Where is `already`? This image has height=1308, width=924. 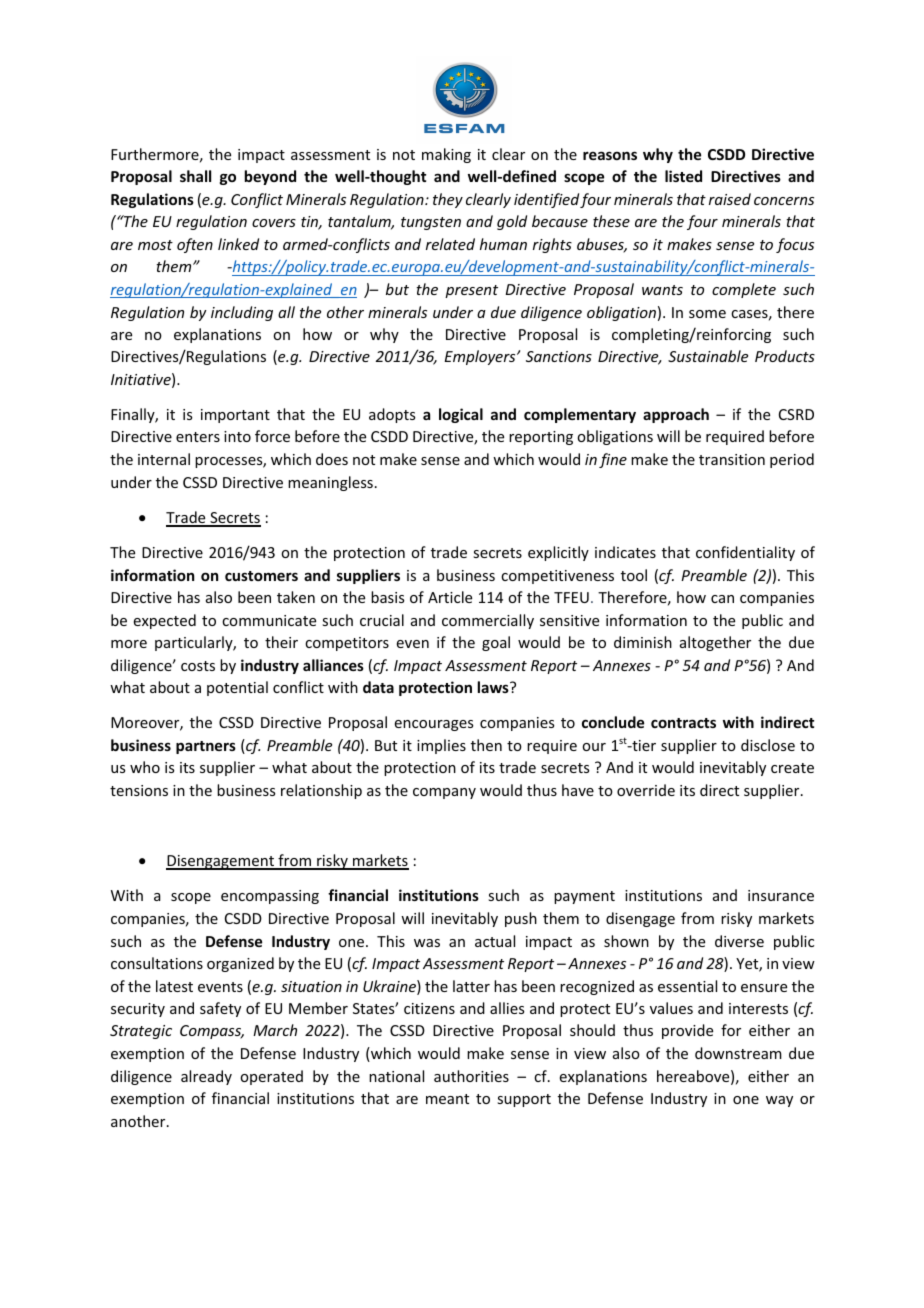 already is located at coordinates (206, 1077).
